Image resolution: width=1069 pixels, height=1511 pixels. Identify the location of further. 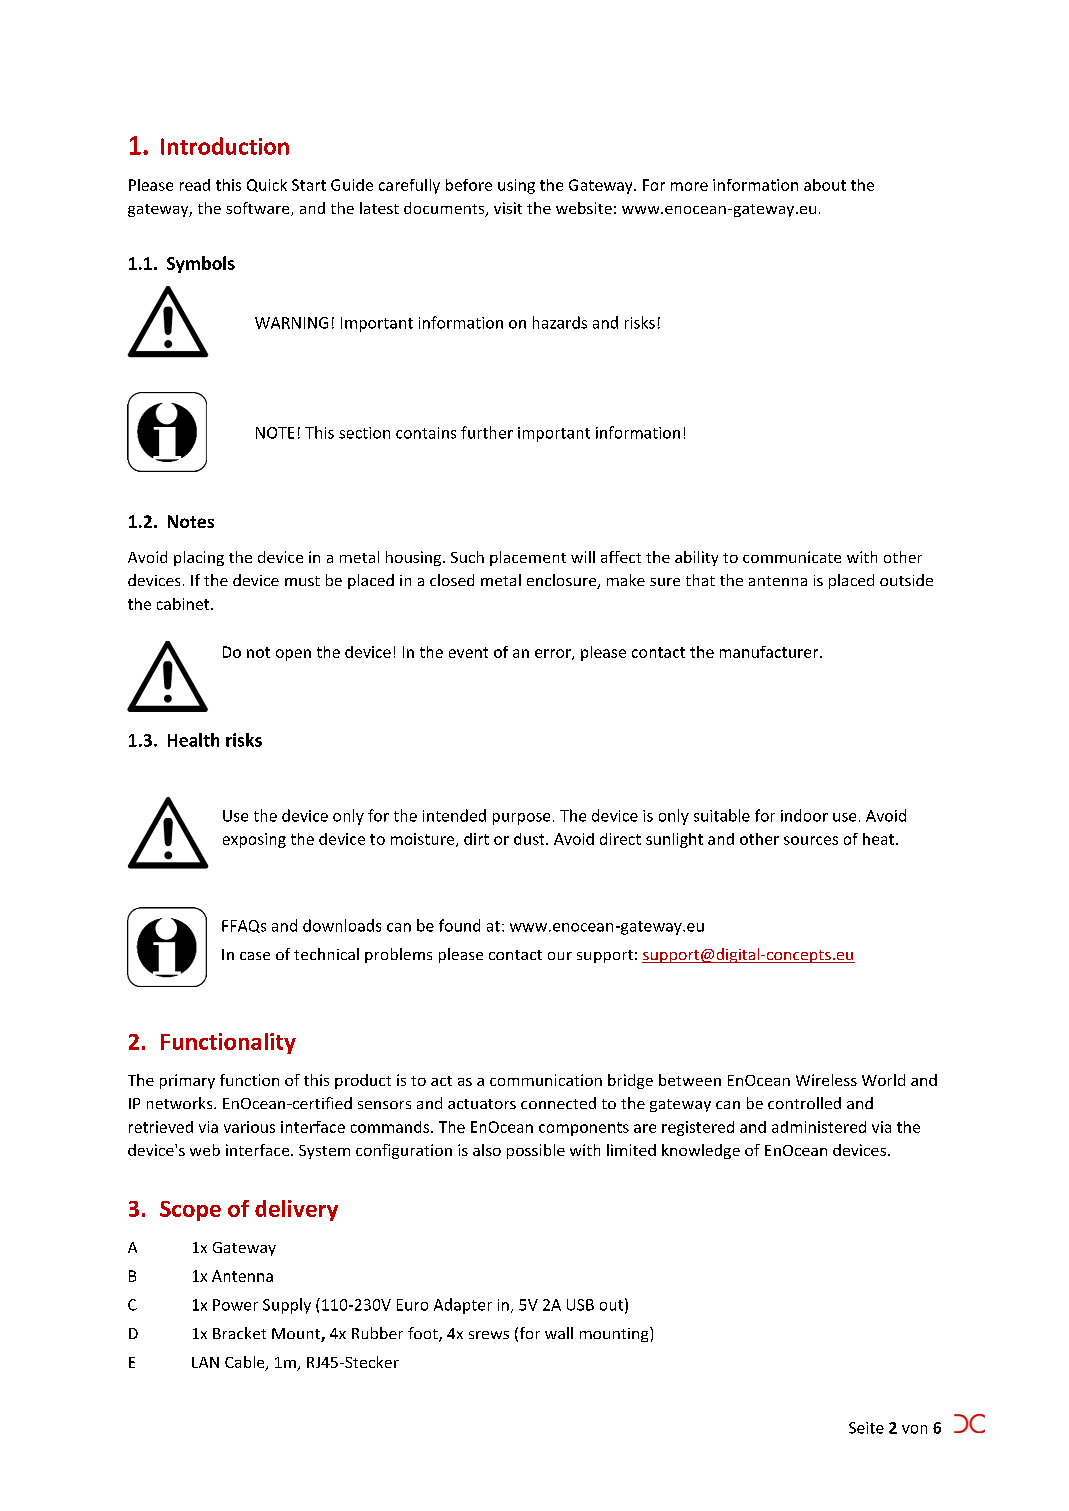
(487, 432).
